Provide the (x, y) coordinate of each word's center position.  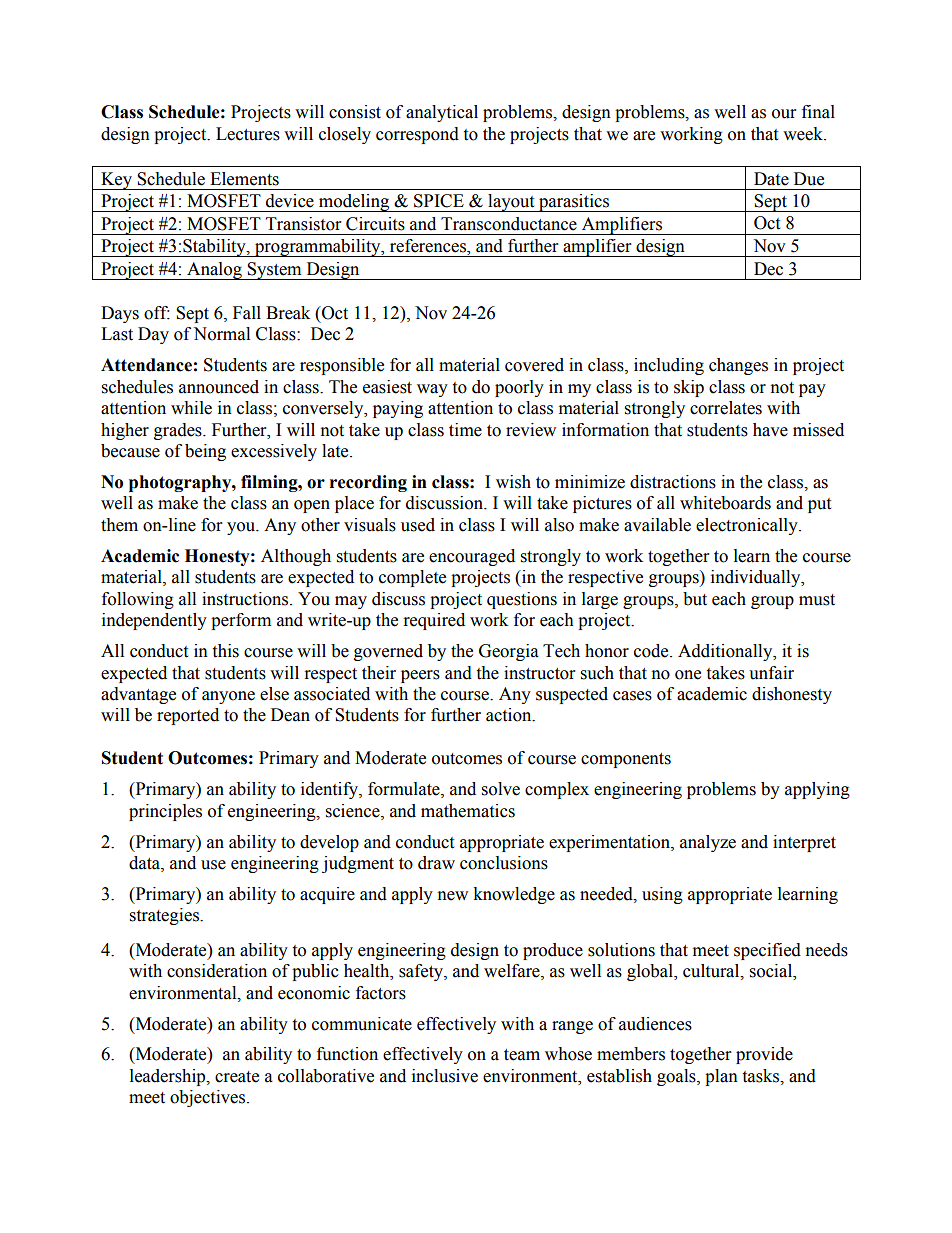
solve (501, 789)
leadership (169, 1077)
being (205, 452)
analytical (442, 113)
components (626, 760)
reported (188, 716)
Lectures (248, 134)
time (465, 430)
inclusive (445, 1076)
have (770, 430)
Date (771, 179)
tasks (761, 1076)
